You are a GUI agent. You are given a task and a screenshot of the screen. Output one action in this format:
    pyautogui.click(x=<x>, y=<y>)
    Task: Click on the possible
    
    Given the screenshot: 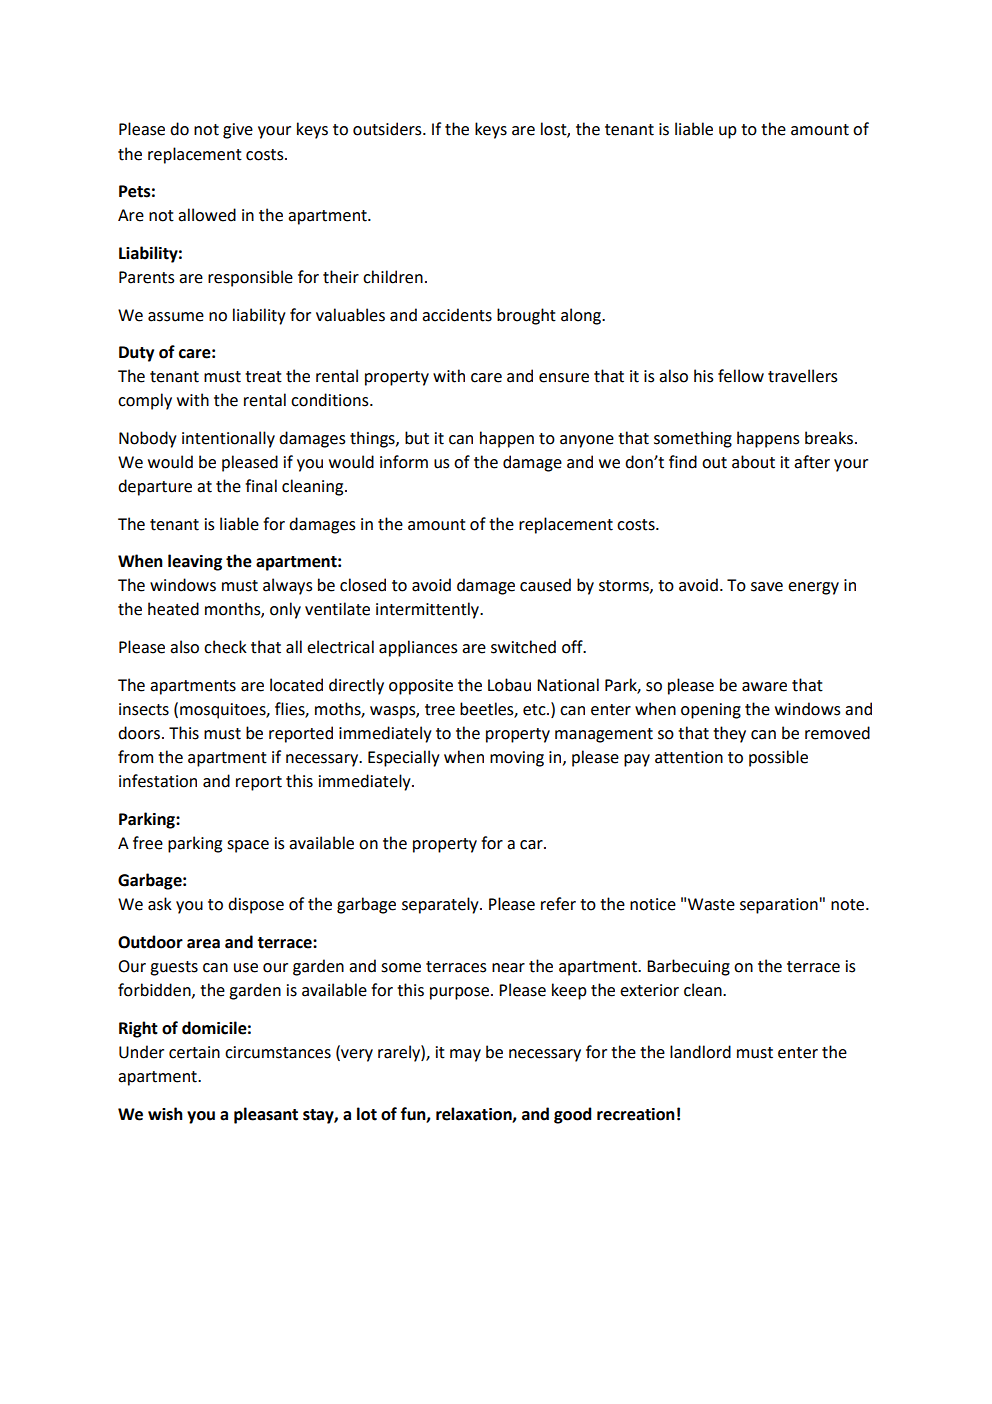 What is the action you would take?
    pyautogui.click(x=778, y=758)
